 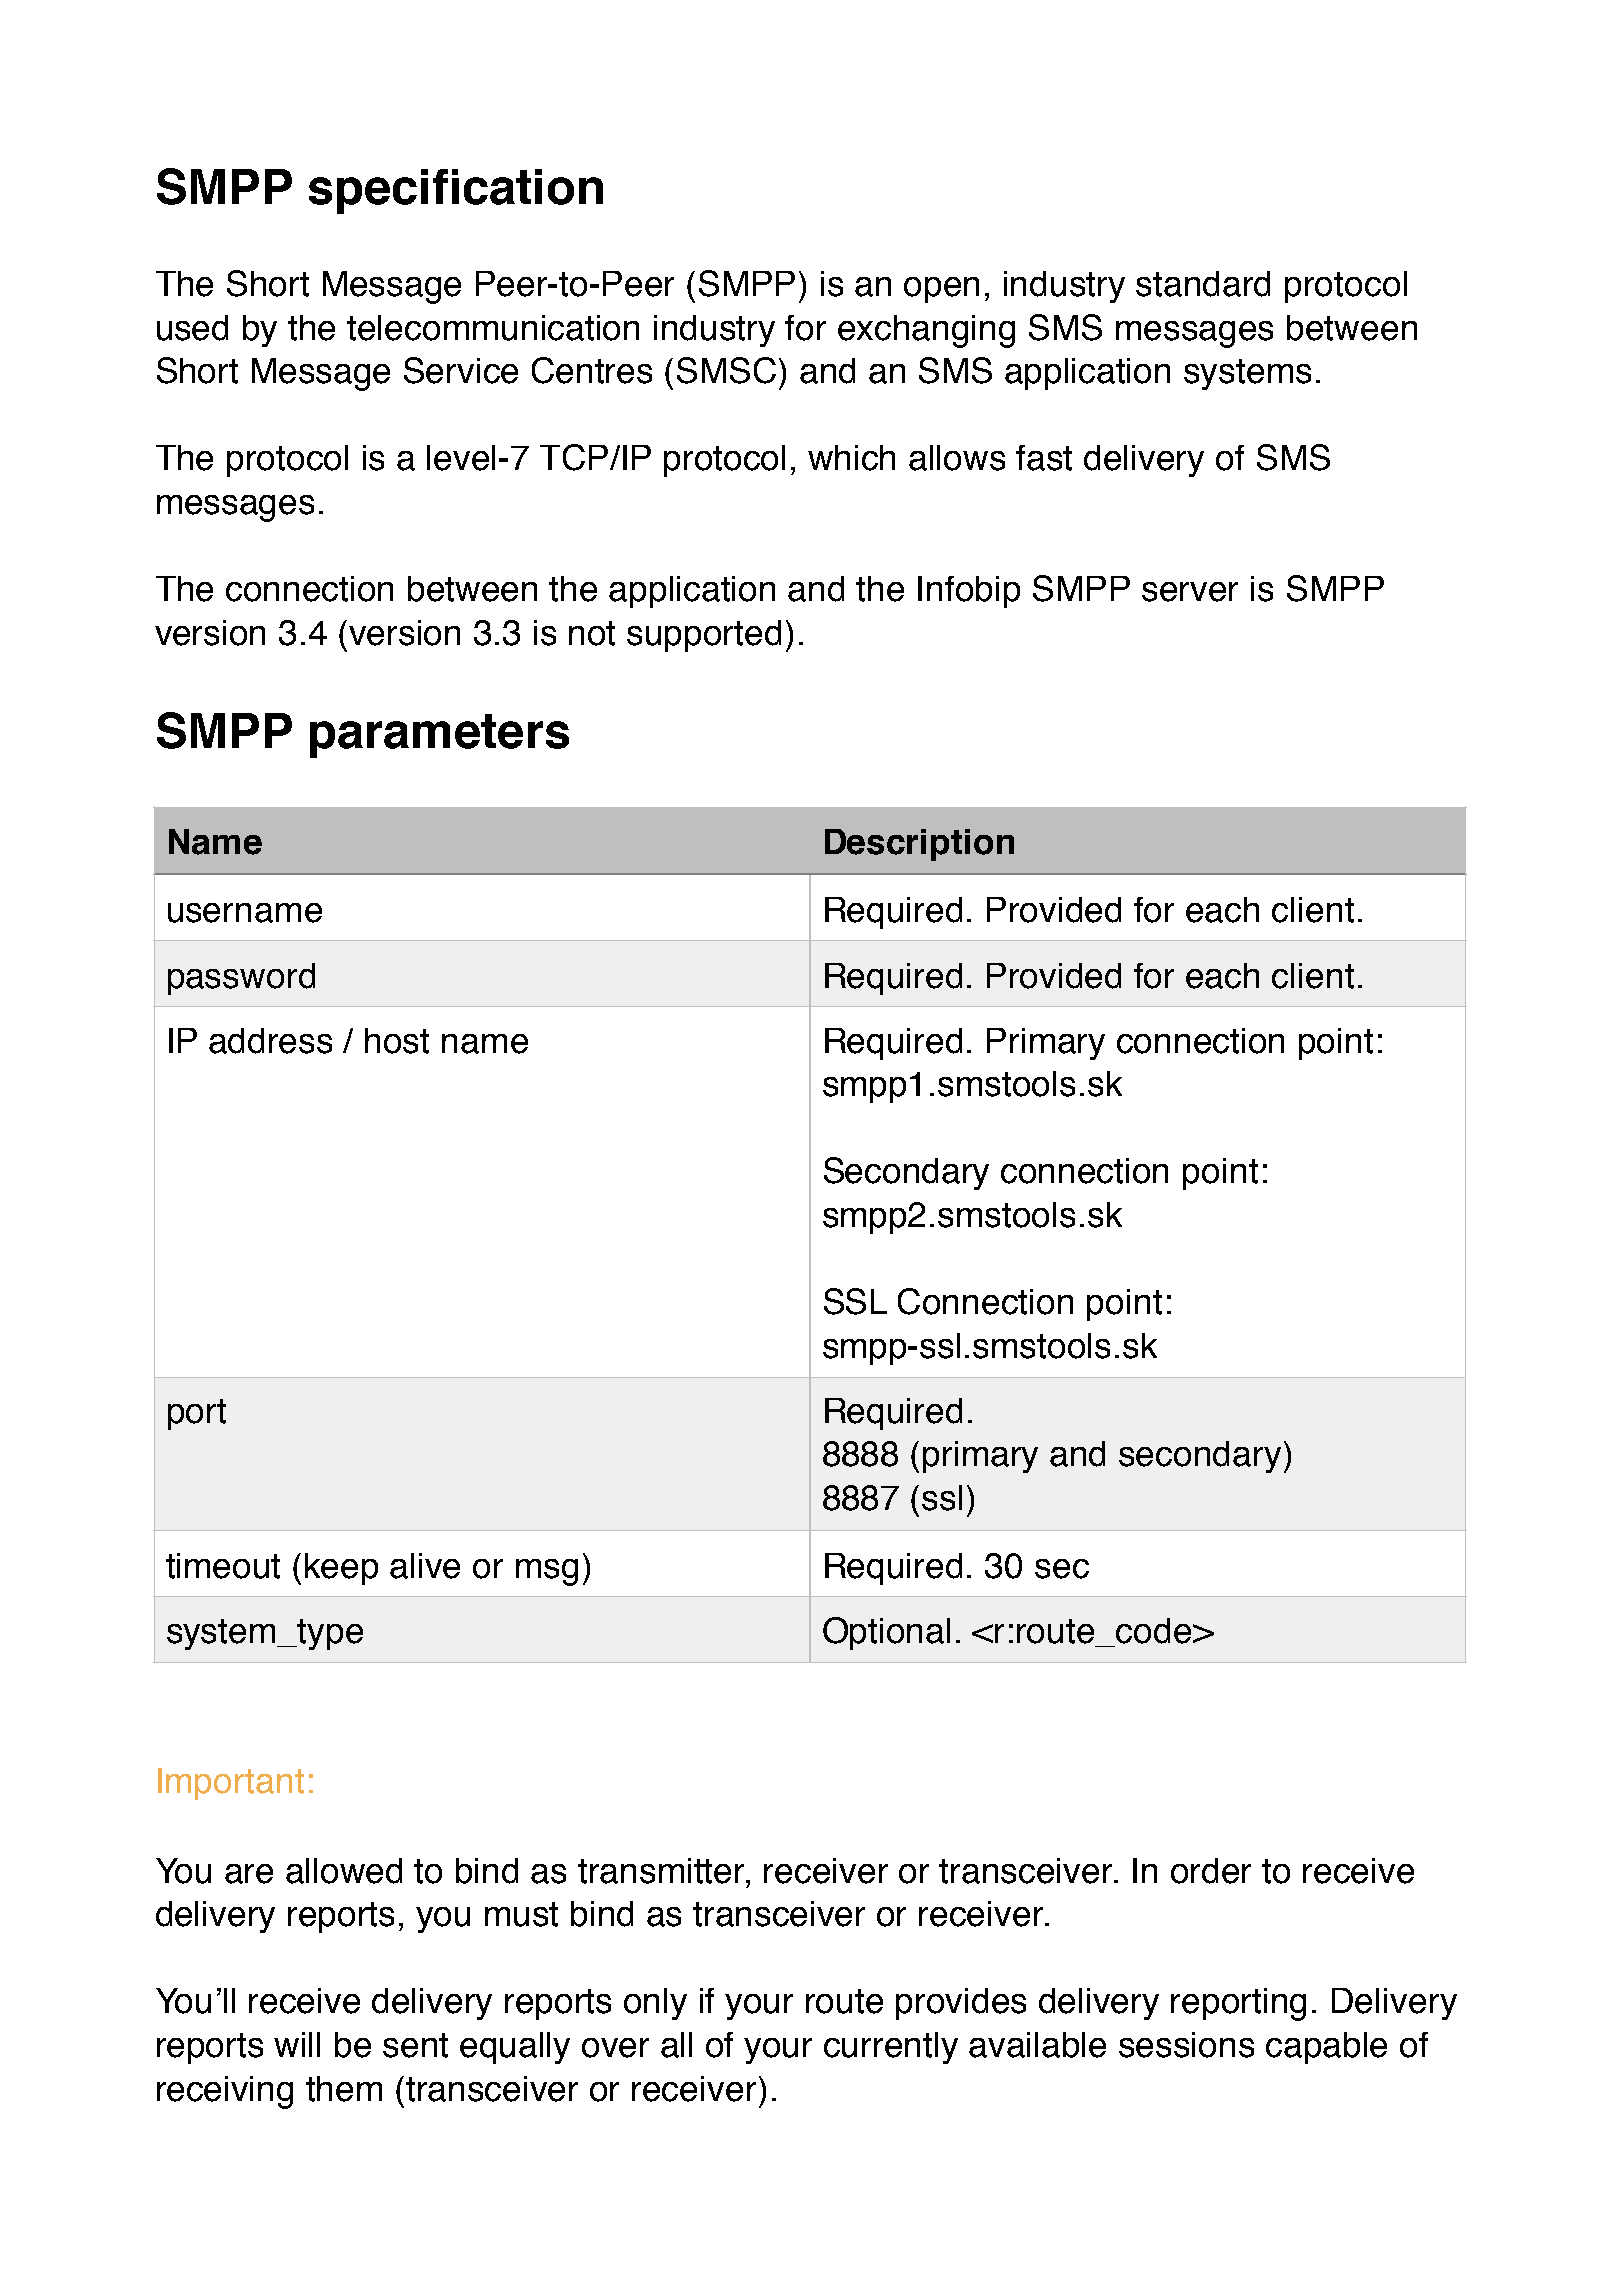 I want to click on specification, so click(x=456, y=191).
